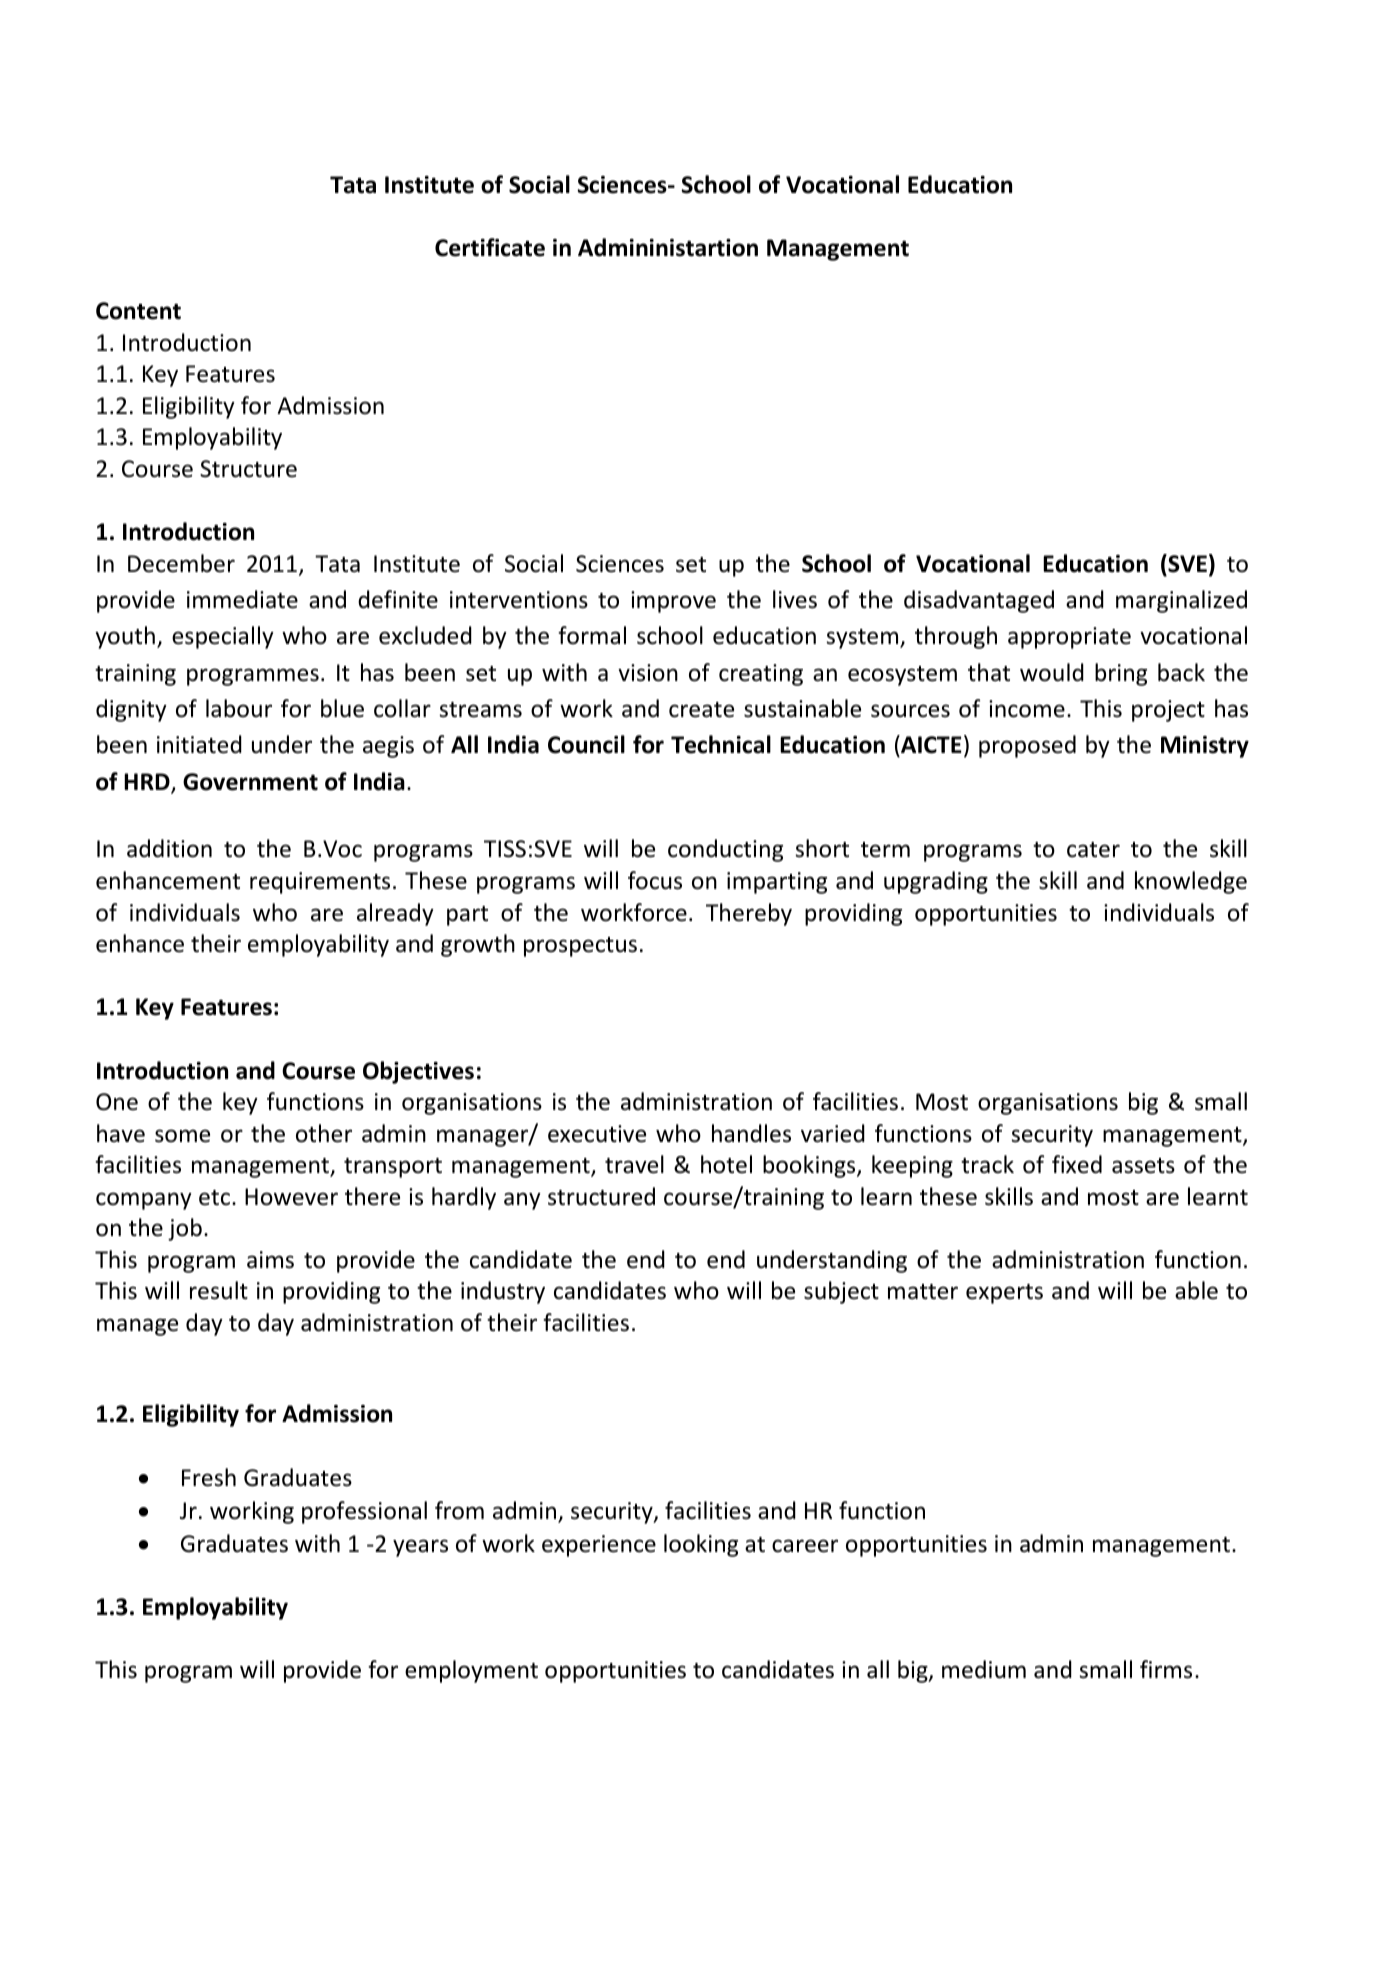 The height and width of the screenshot is (1979, 1399). I want to click on years, so click(420, 1548).
